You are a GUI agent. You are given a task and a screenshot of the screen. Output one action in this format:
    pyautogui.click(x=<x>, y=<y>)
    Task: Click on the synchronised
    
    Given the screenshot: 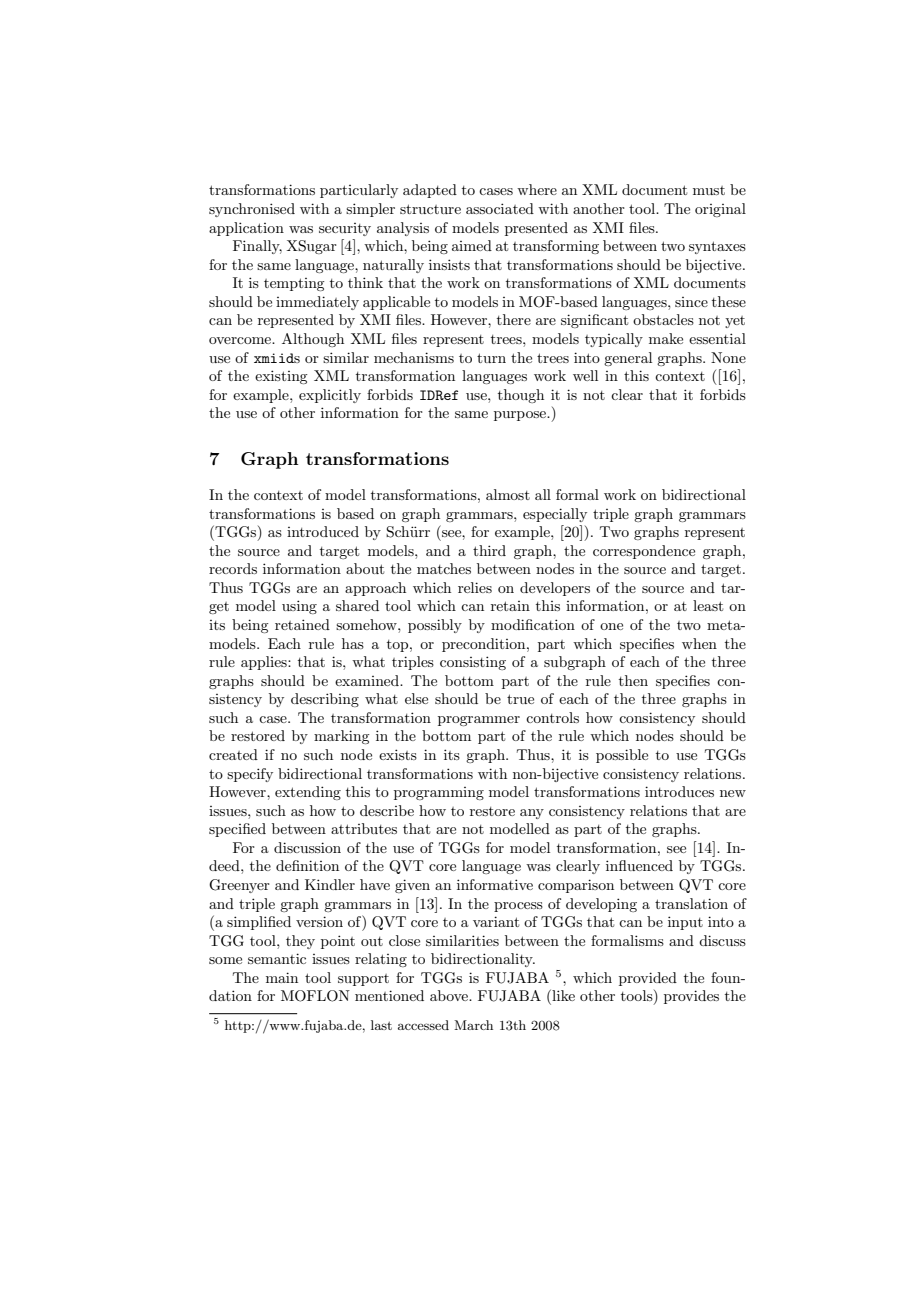 What is the action you would take?
    pyautogui.click(x=252, y=210)
